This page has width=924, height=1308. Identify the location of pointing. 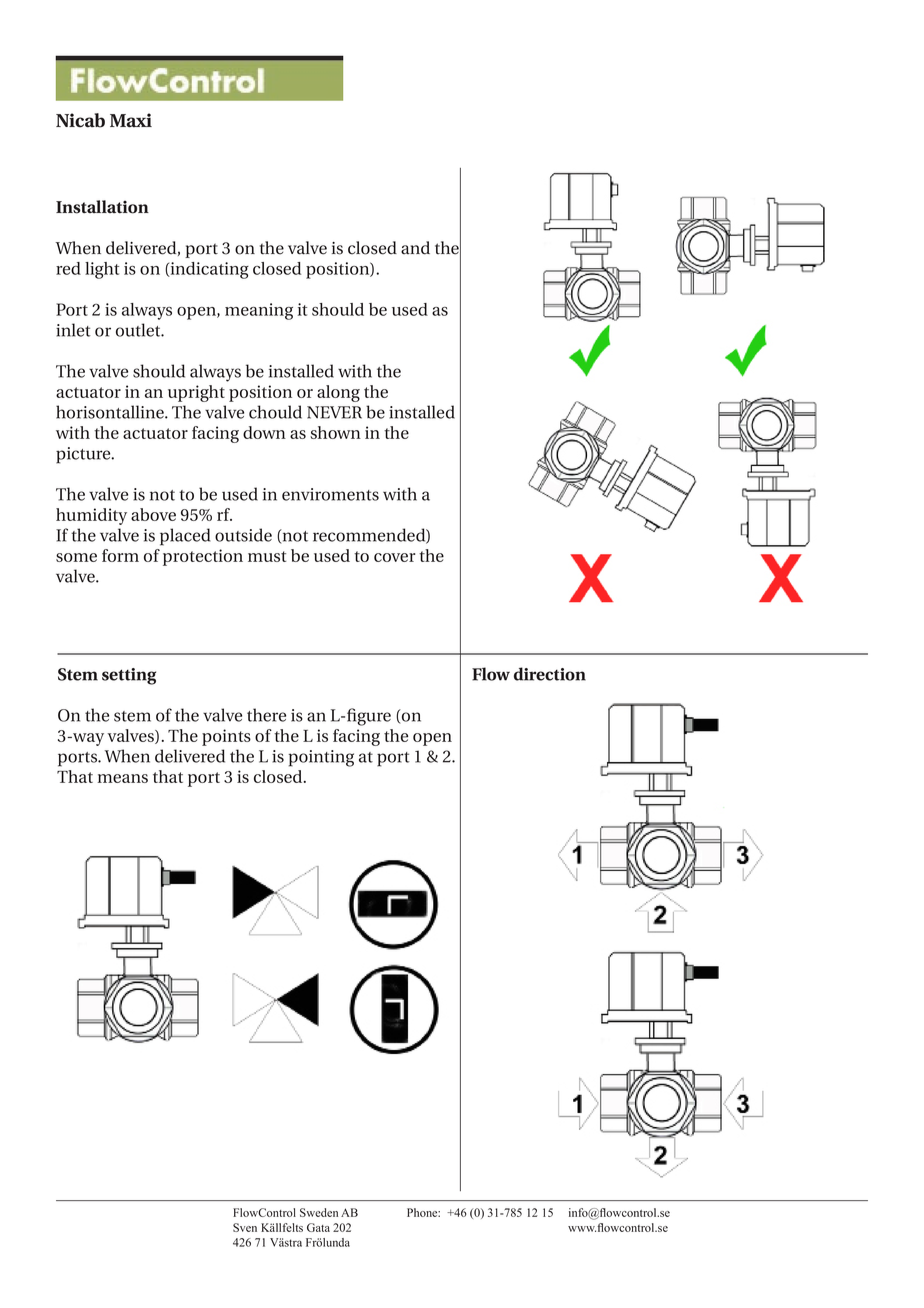
(321, 758).
